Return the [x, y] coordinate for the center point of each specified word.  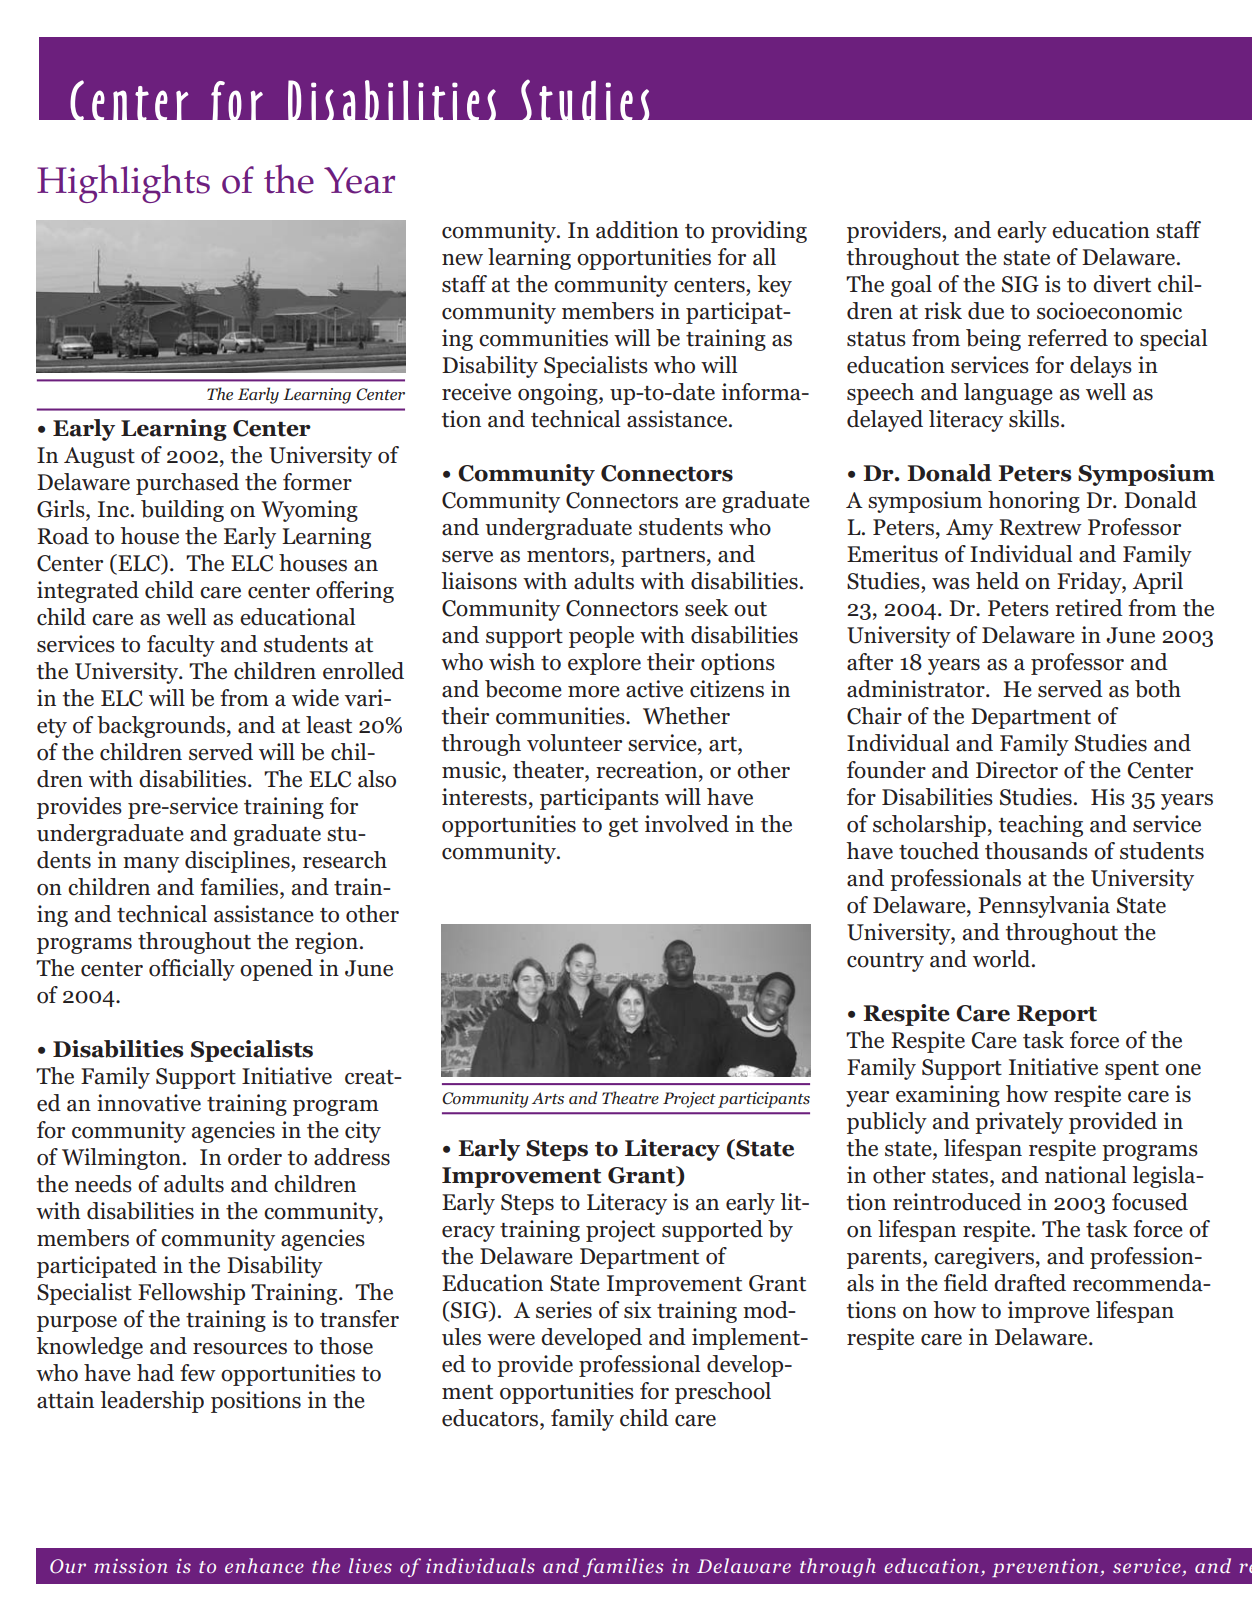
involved [687, 824]
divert [1122, 284]
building [182, 511]
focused [1150, 1202]
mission [131, 1566]
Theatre [630, 1097]
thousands [1036, 851]
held [997, 581]
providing [759, 232]
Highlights [123, 183]
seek [707, 608]
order [255, 1157]
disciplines [238, 862]
